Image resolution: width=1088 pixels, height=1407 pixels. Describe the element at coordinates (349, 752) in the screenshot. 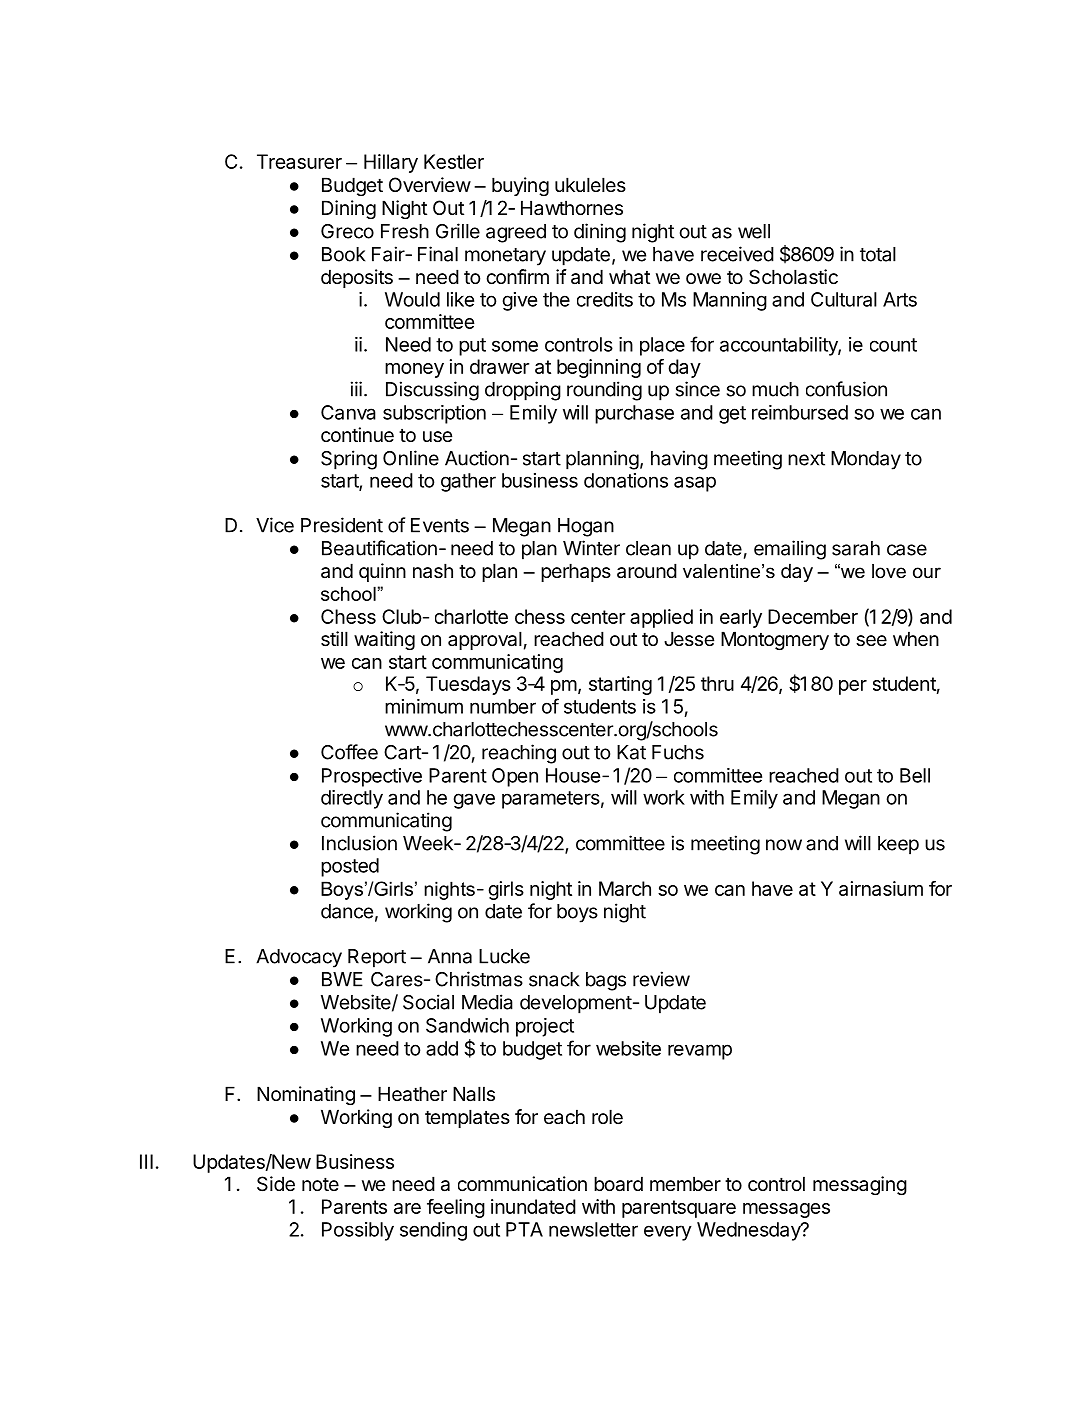

I see `Coffee` at that location.
